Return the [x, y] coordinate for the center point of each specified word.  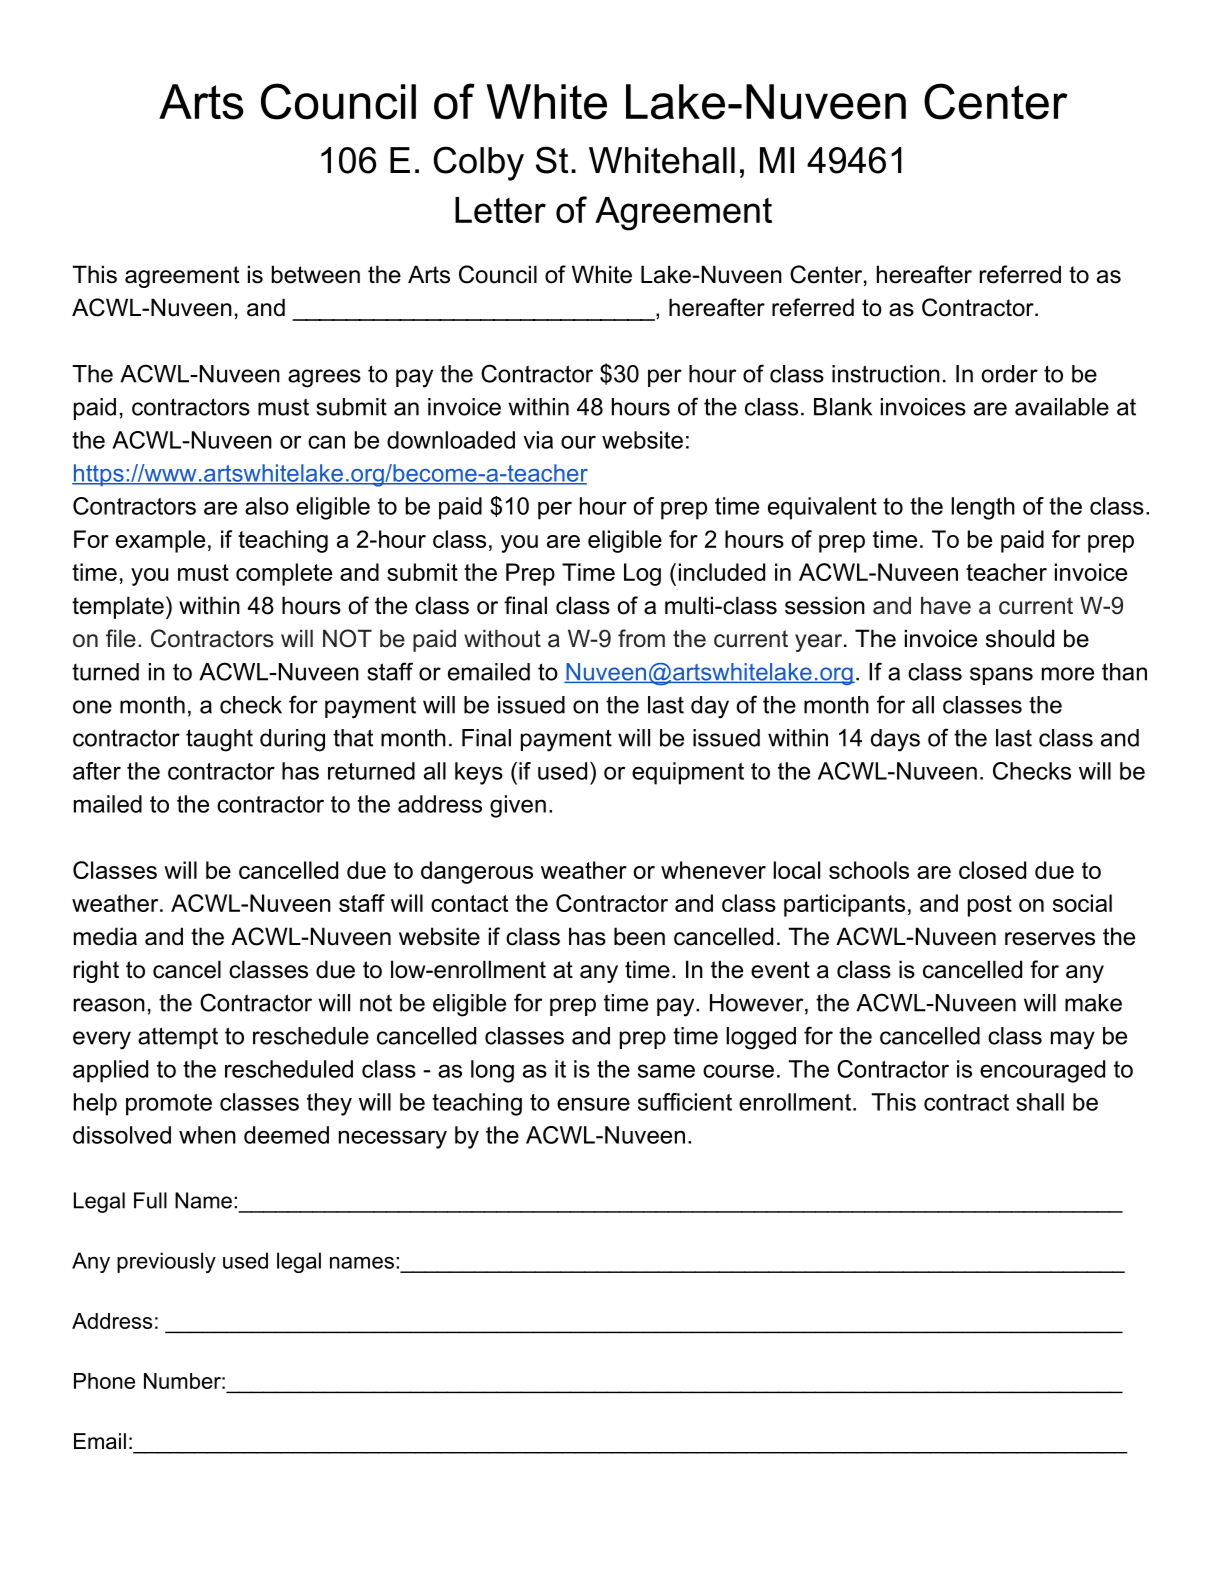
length [983, 508]
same [666, 1071]
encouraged [1042, 1071]
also [267, 506]
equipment [688, 773]
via [538, 440]
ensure [593, 1104]
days [895, 740]
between [316, 274]
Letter [500, 210]
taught [219, 740]
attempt [178, 1038]
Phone [104, 1381]
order [1010, 374]
